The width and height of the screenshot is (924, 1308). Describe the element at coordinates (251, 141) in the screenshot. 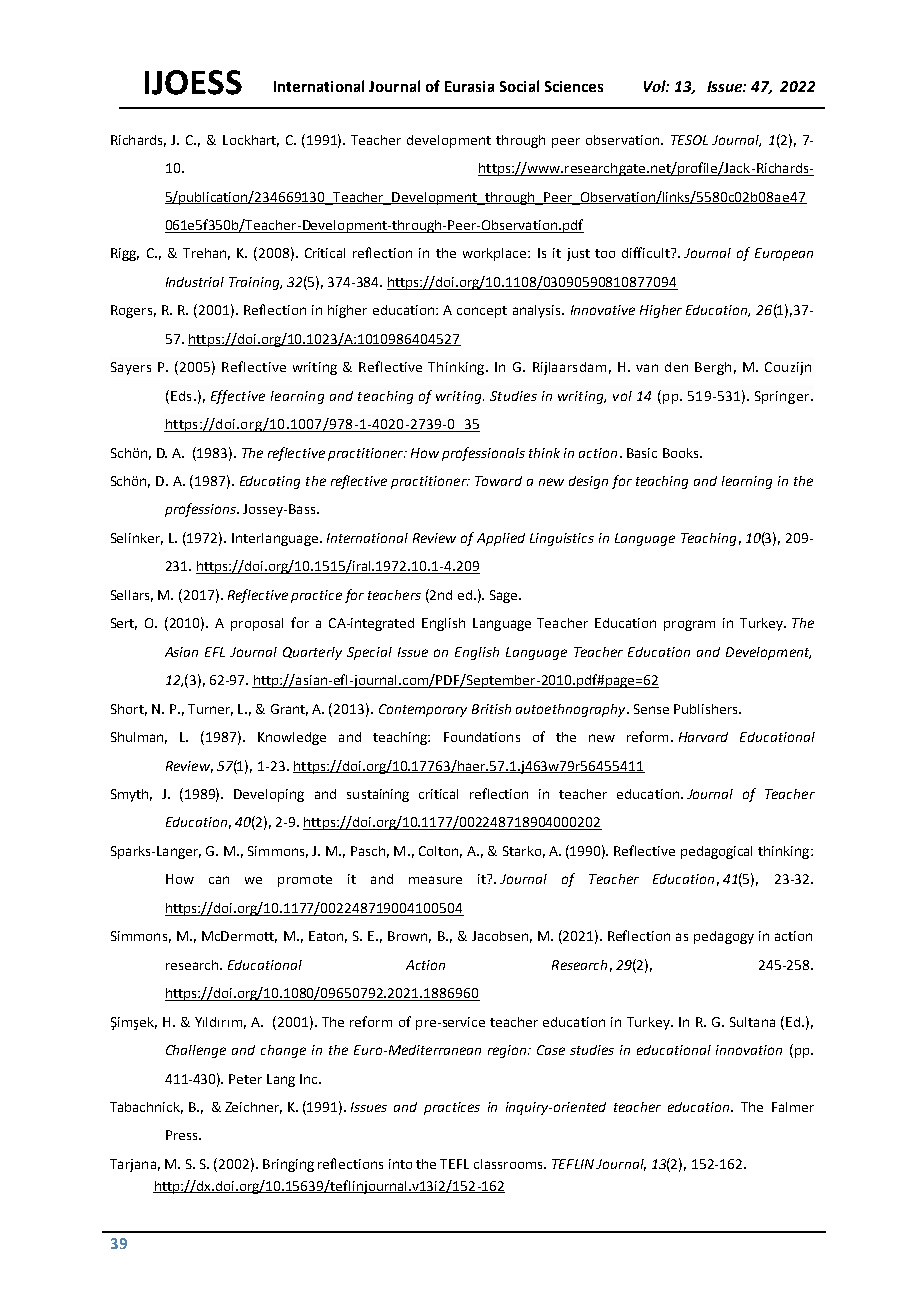

I see `Lockhart` at that location.
